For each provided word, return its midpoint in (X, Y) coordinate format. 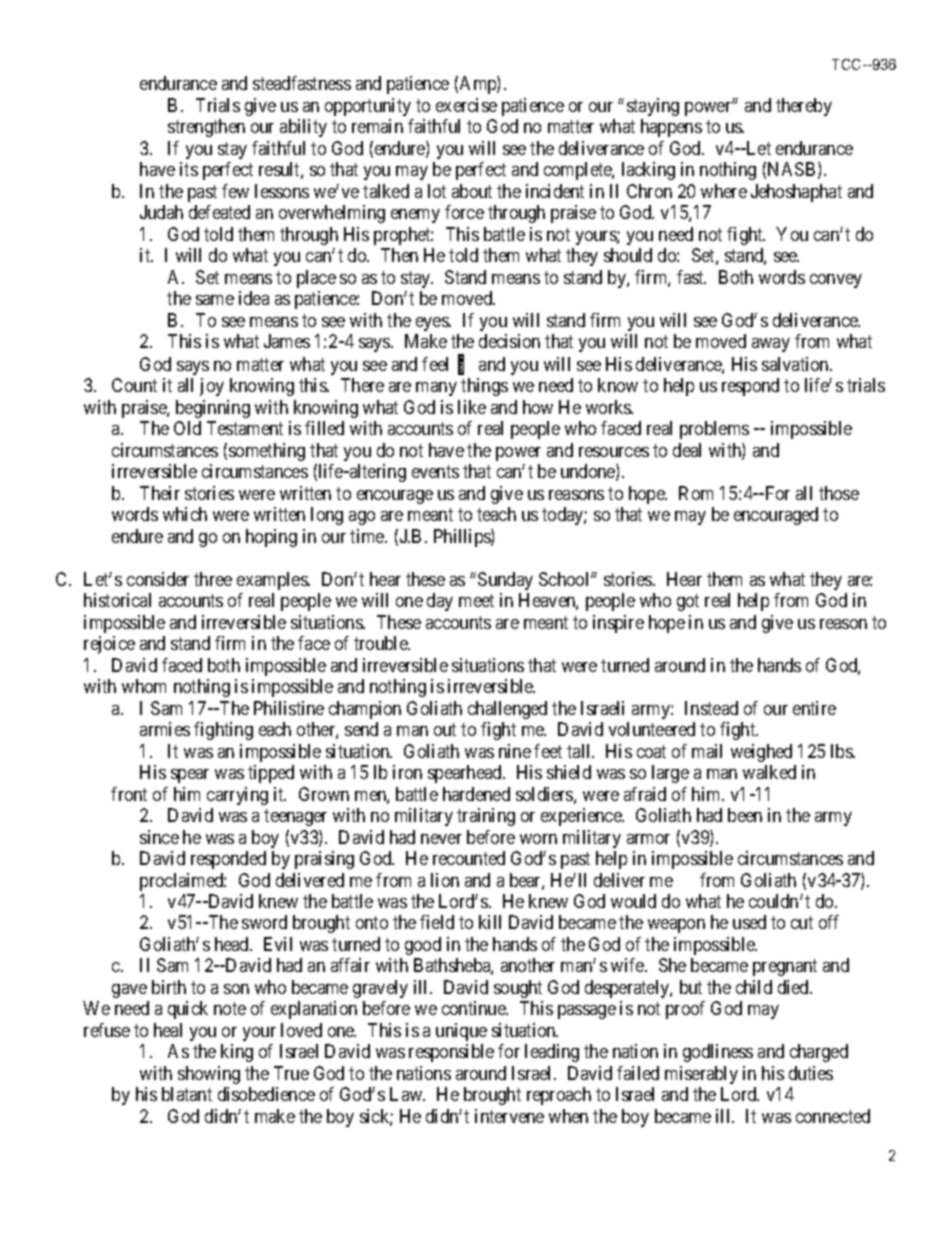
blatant (187, 1094)
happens (671, 128)
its (189, 169)
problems (714, 430)
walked (769, 772)
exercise (466, 105)
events (435, 472)
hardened (476, 794)
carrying (237, 796)
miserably (701, 1075)
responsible (451, 1053)
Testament (245, 428)
